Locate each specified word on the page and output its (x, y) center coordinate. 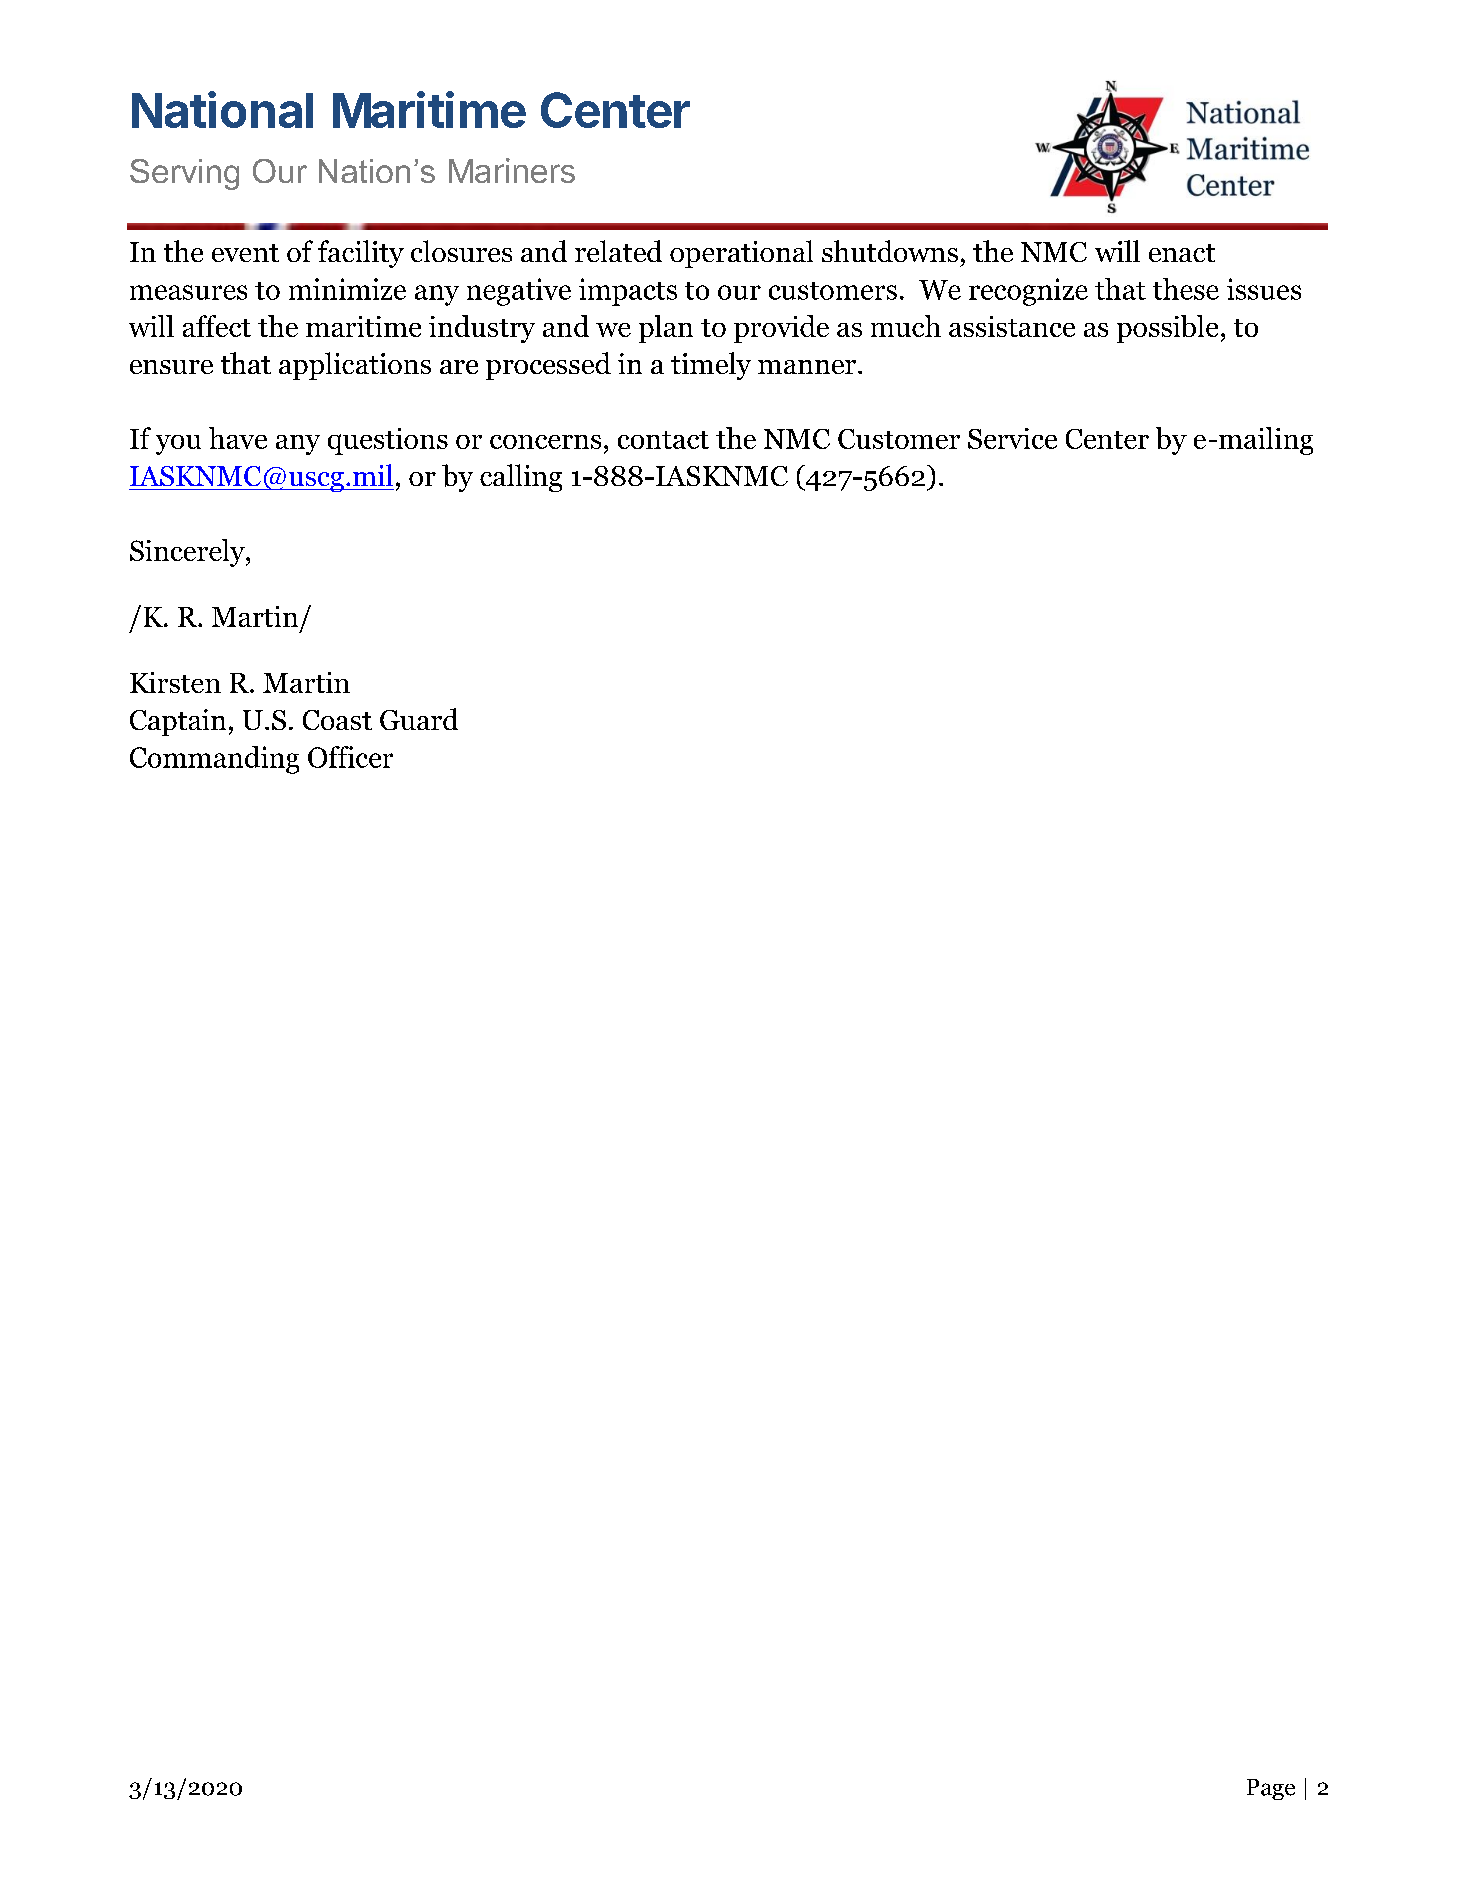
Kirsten (175, 682)
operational (741, 254)
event (245, 253)
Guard (419, 719)
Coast (337, 720)
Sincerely (188, 553)
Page (1271, 1789)
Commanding (214, 760)
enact (1182, 253)
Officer (350, 757)
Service (1012, 438)
